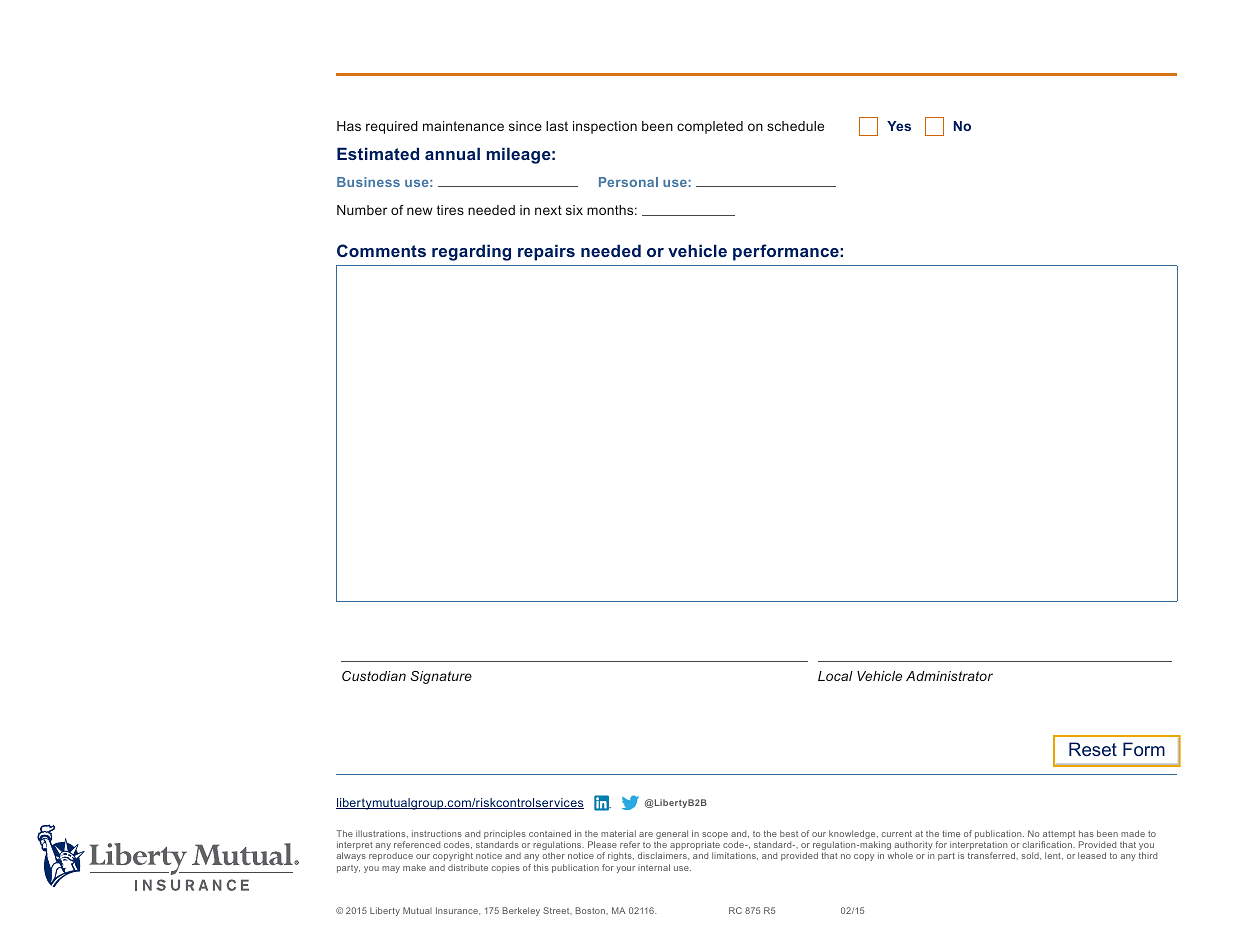 This document has height=952, width=1233. Describe the element at coordinates (710, 127) in the document. I see `completed` at that location.
